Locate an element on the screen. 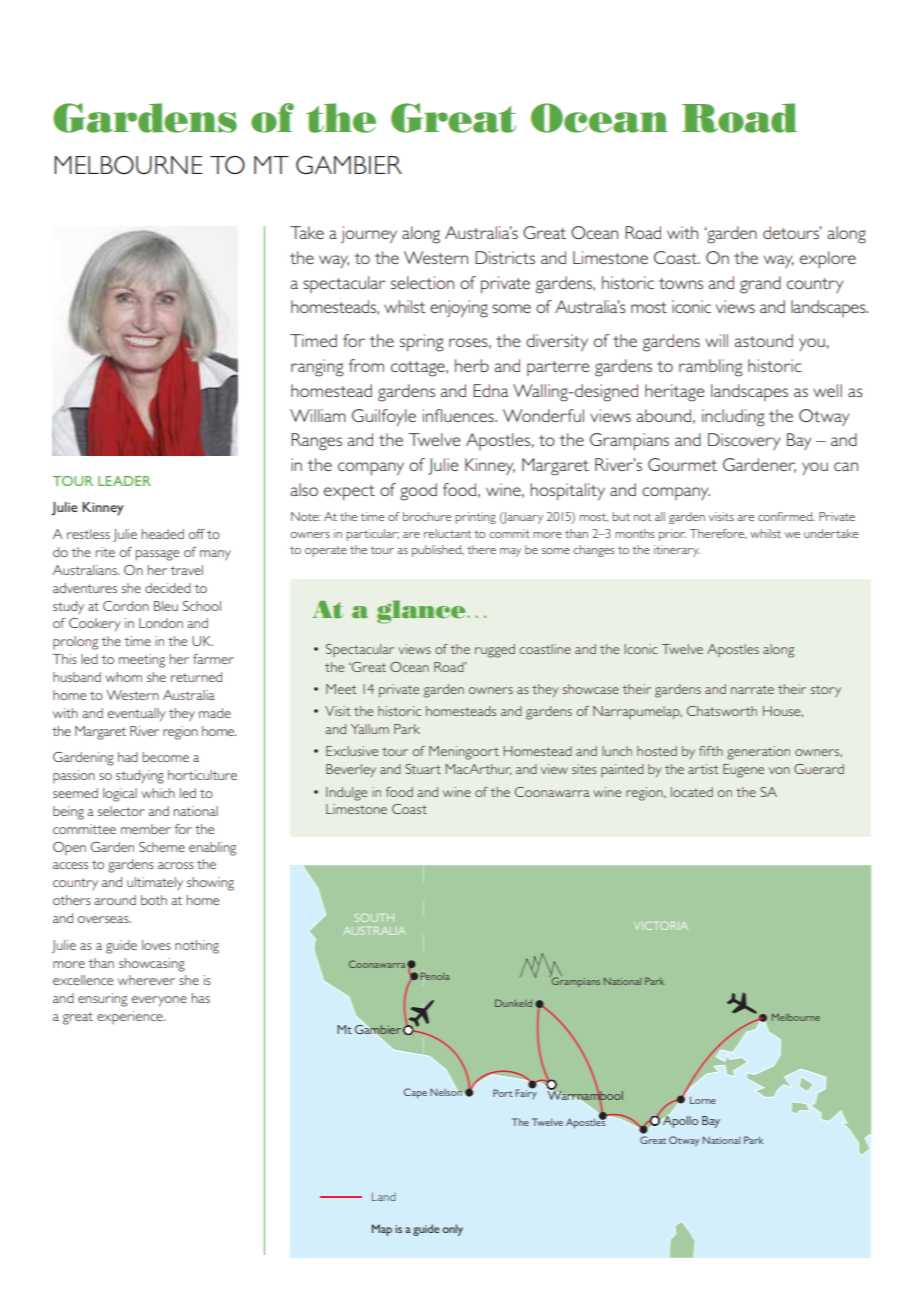  eventually is located at coordinates (136, 715).
